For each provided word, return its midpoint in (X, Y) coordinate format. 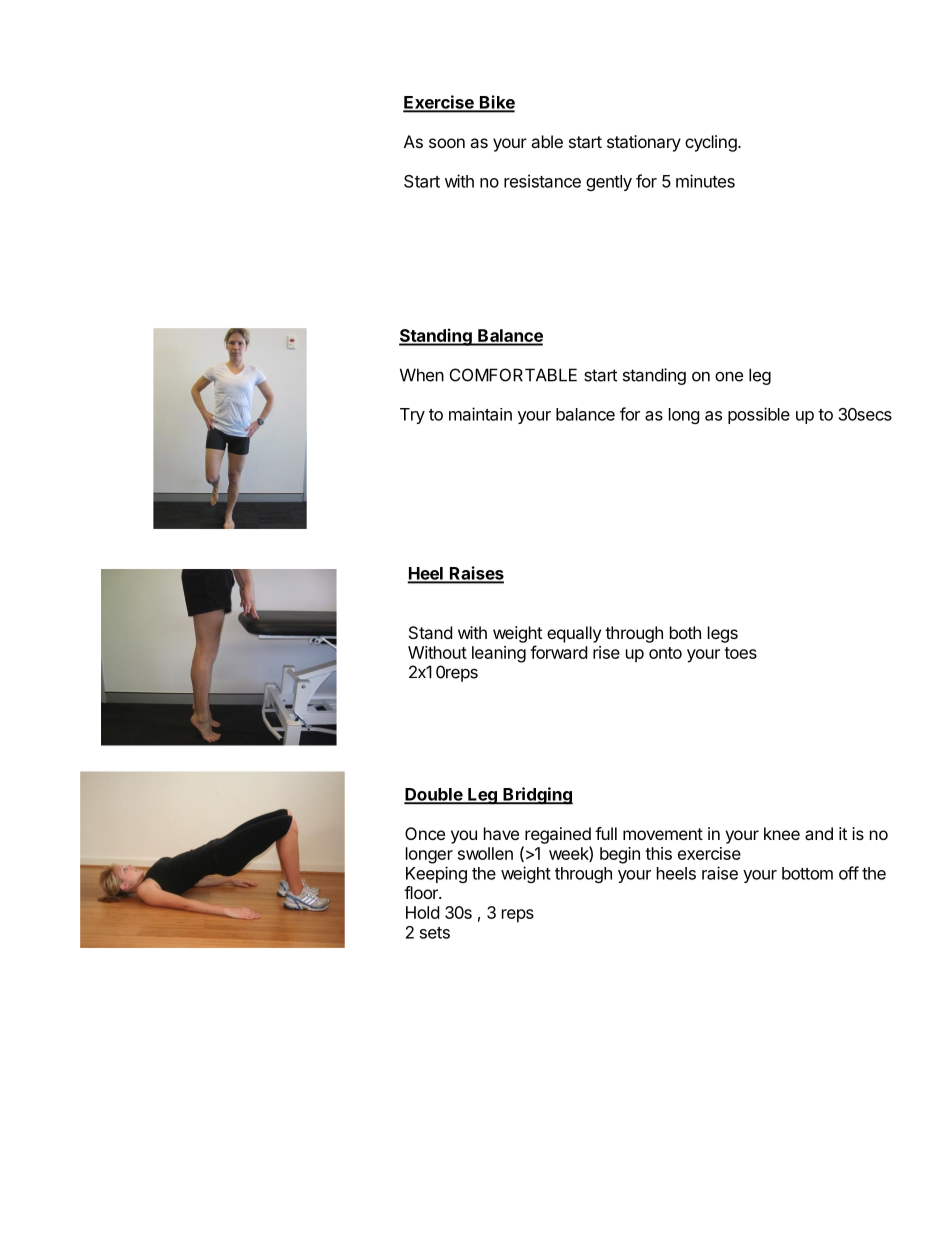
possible (759, 415)
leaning (499, 654)
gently (609, 183)
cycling (711, 143)
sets (435, 933)
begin (620, 855)
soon (447, 143)
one (729, 377)
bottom (807, 873)
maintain (480, 414)
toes (740, 653)
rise (606, 652)
